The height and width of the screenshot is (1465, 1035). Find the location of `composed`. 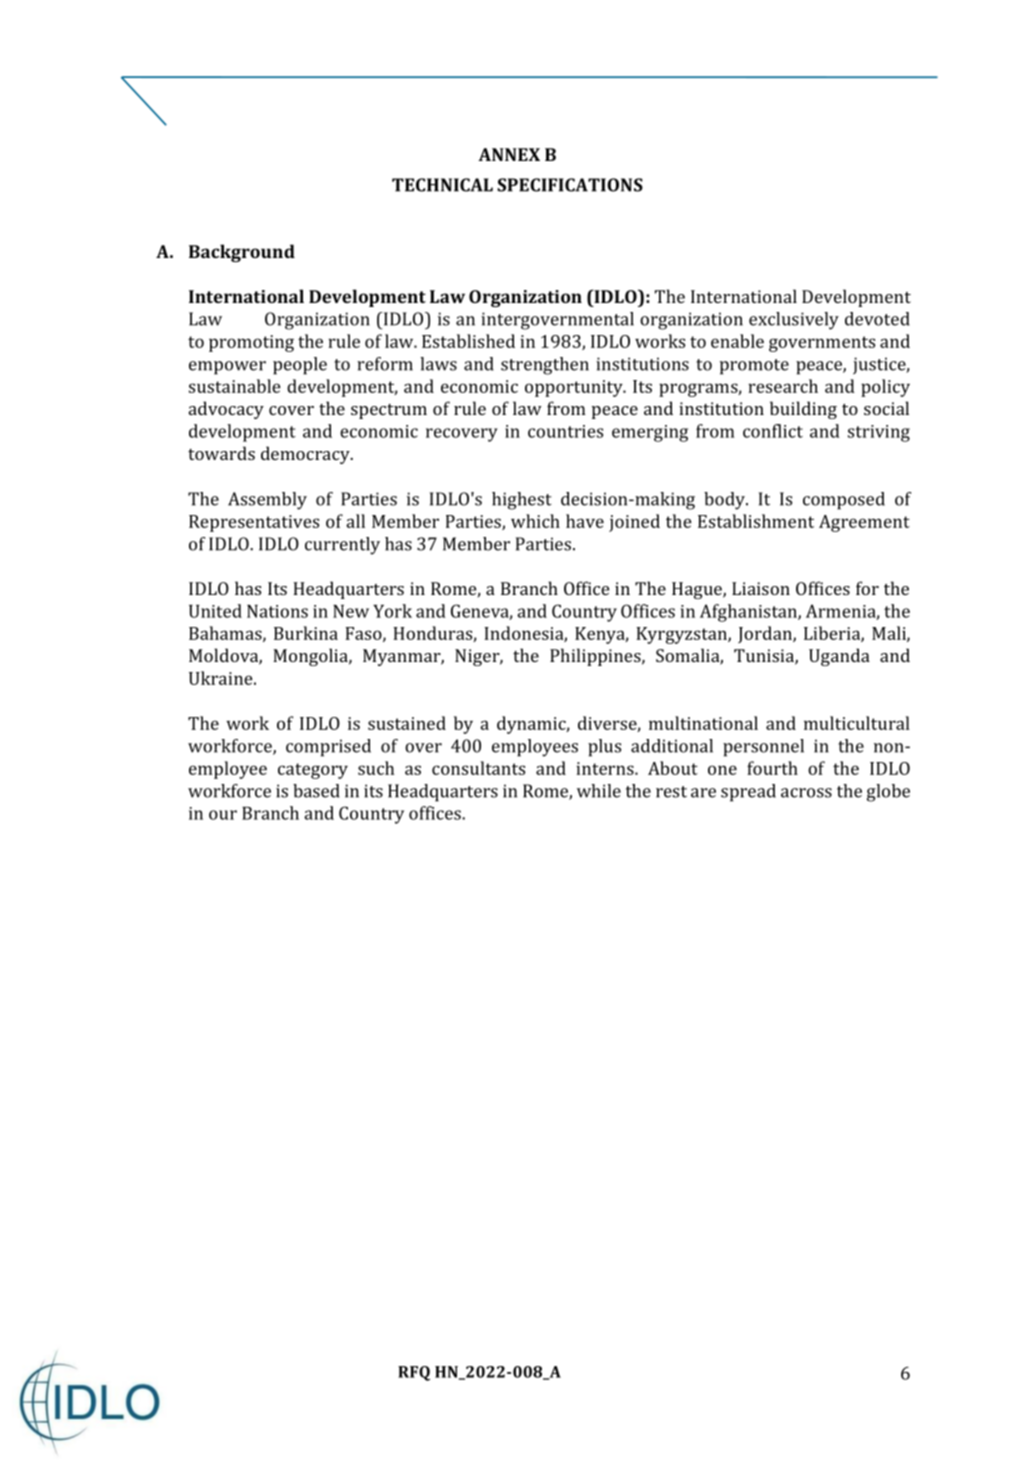

composed is located at coordinates (844, 501).
